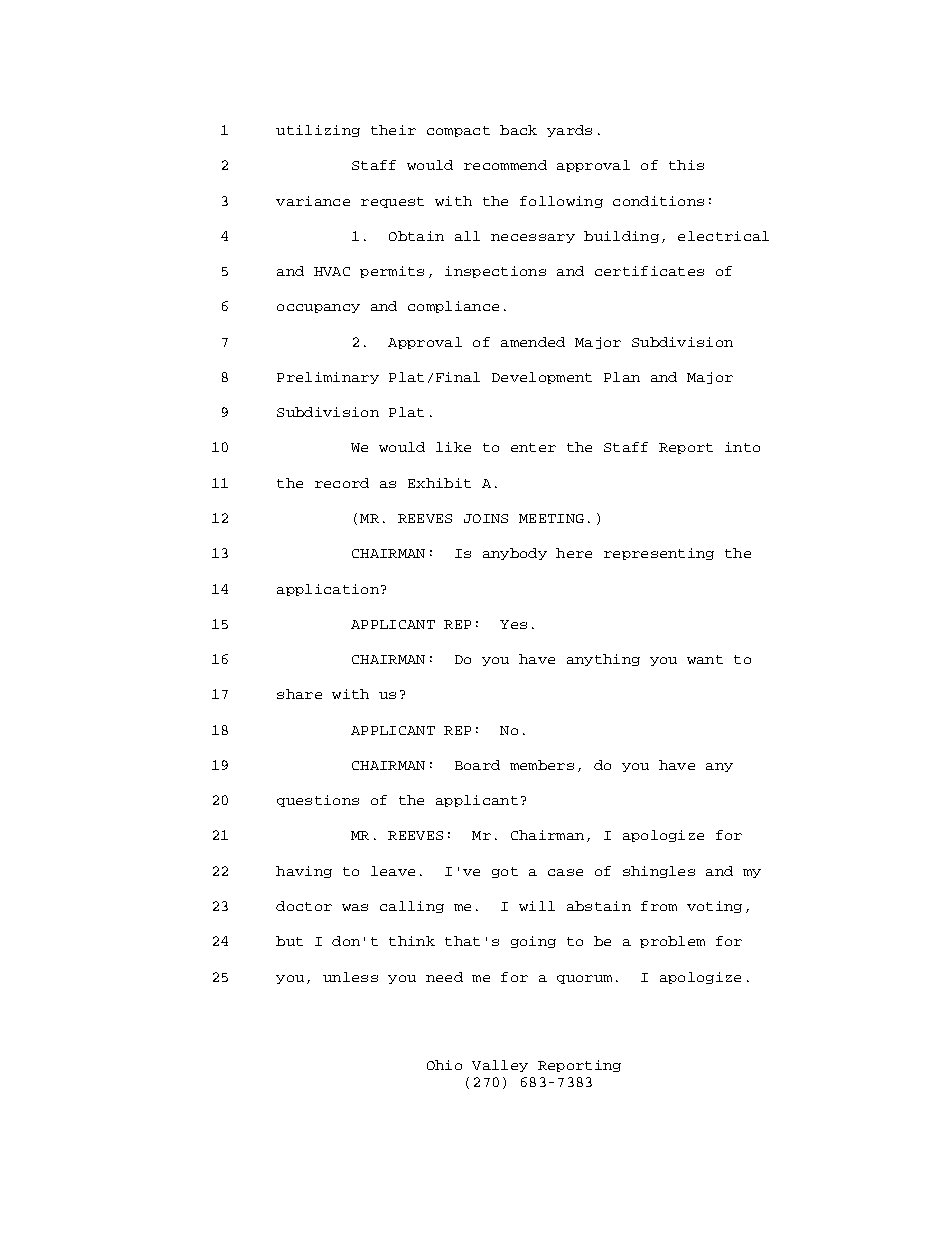 The width and height of the page is (952, 1233). What do you see at coordinates (350, 977) in the page?
I see `unless` at bounding box center [350, 977].
